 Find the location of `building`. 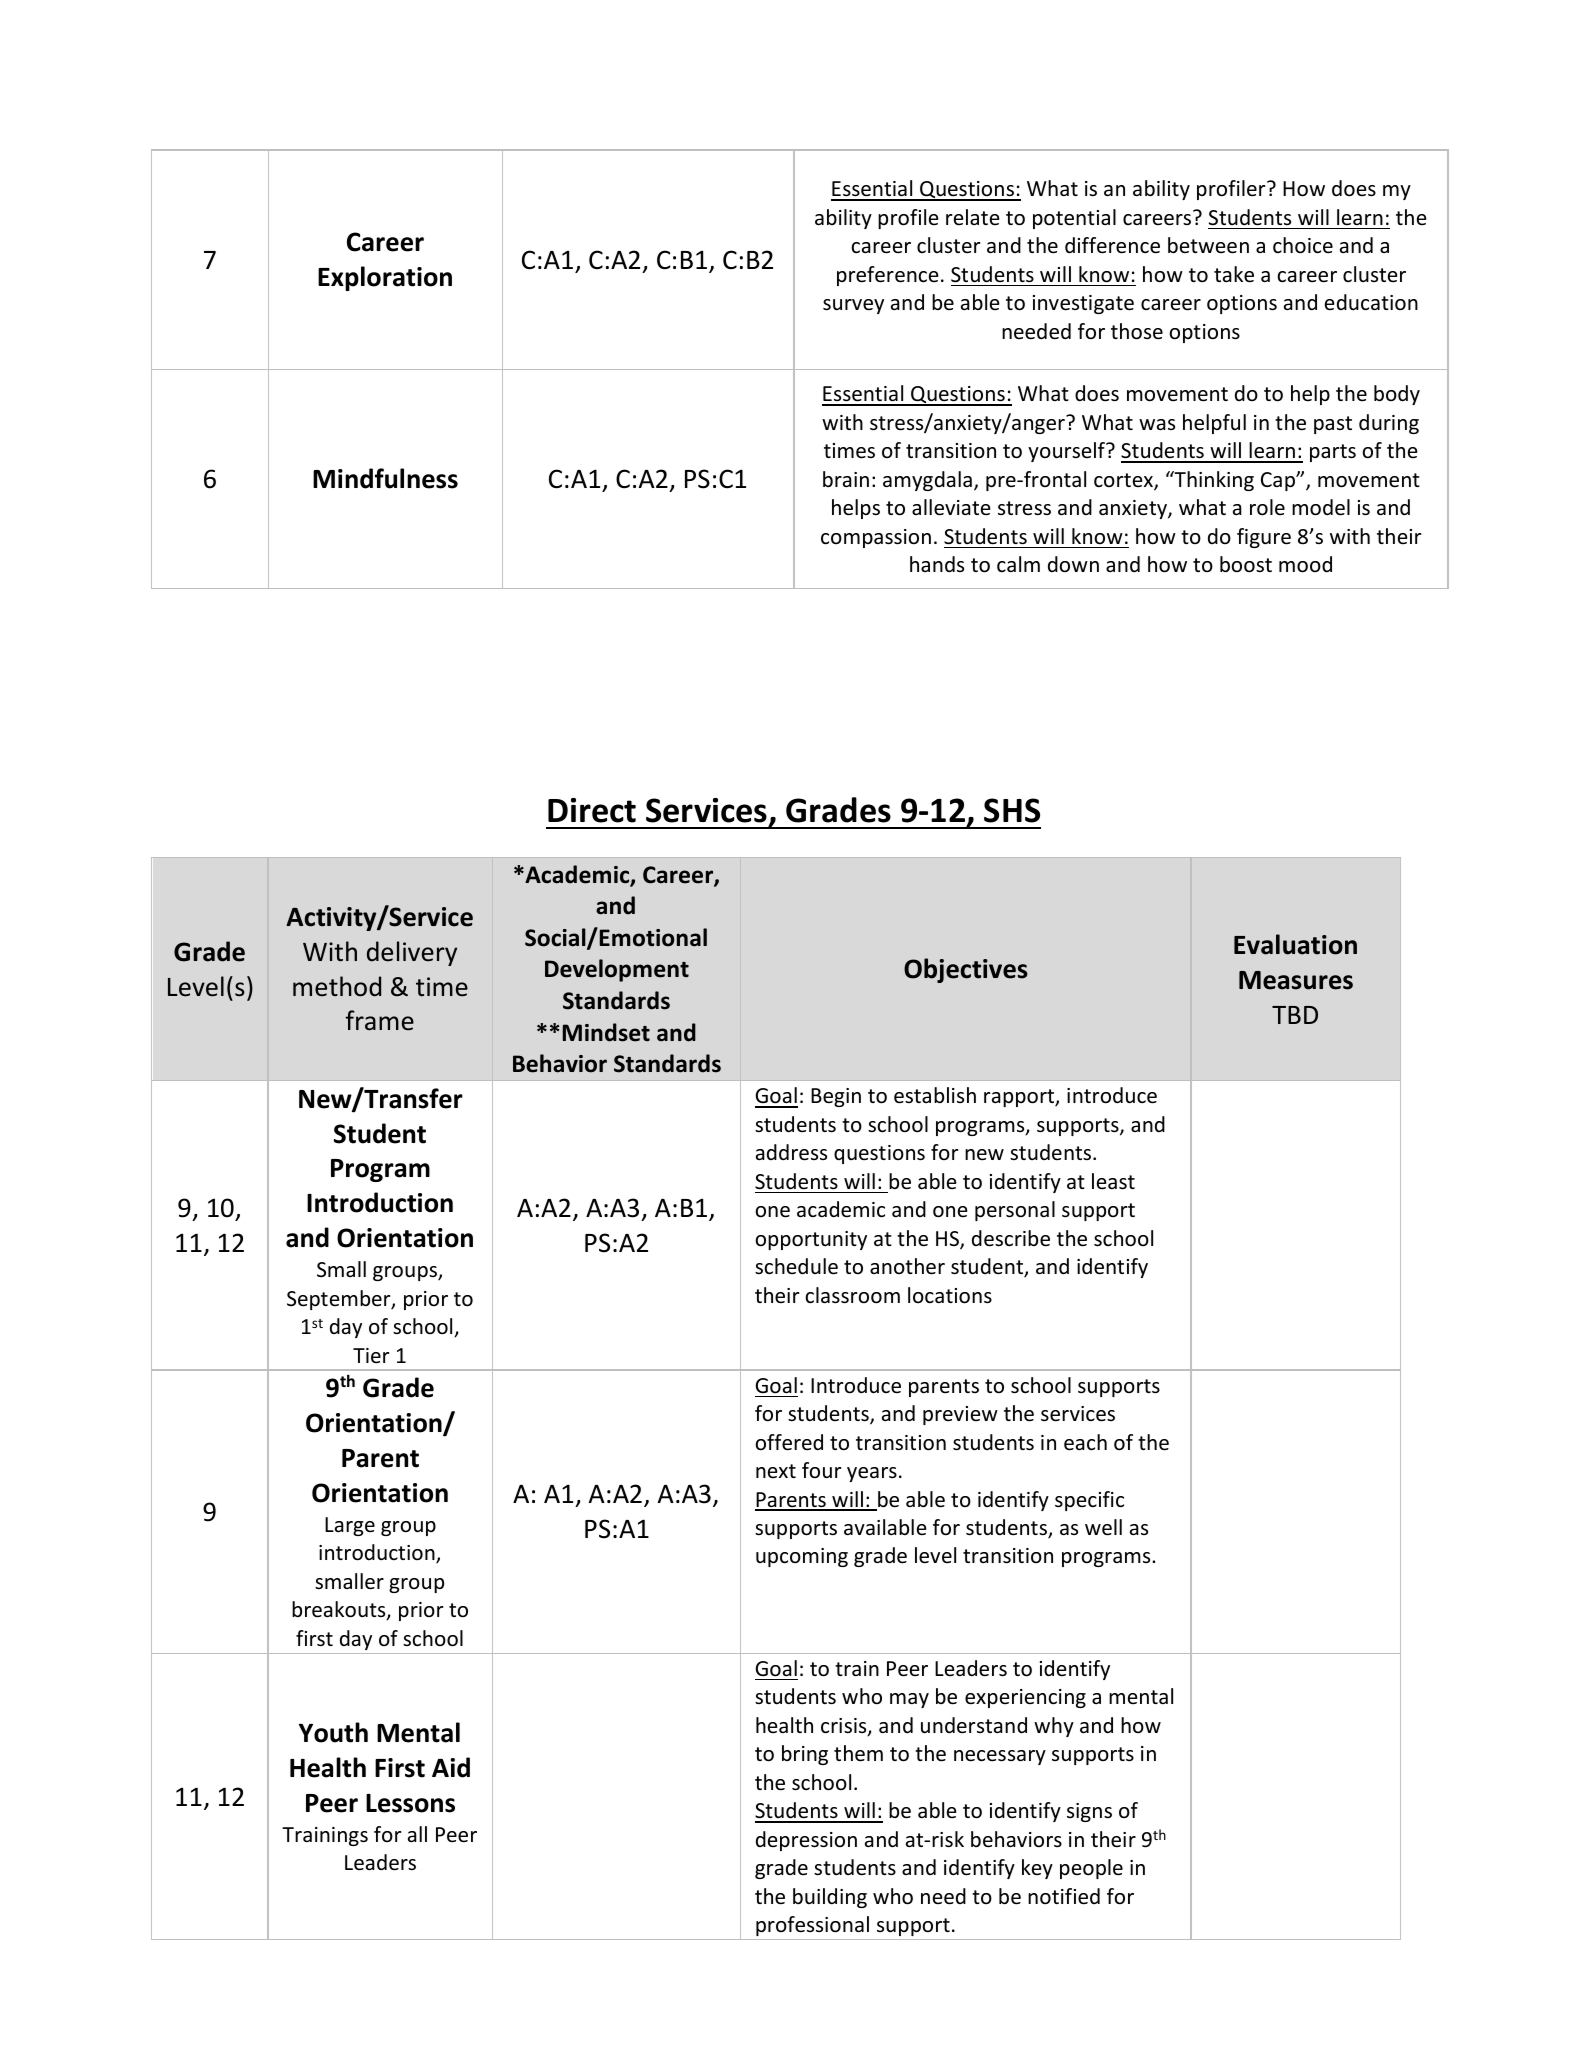

building is located at coordinates (830, 1898).
